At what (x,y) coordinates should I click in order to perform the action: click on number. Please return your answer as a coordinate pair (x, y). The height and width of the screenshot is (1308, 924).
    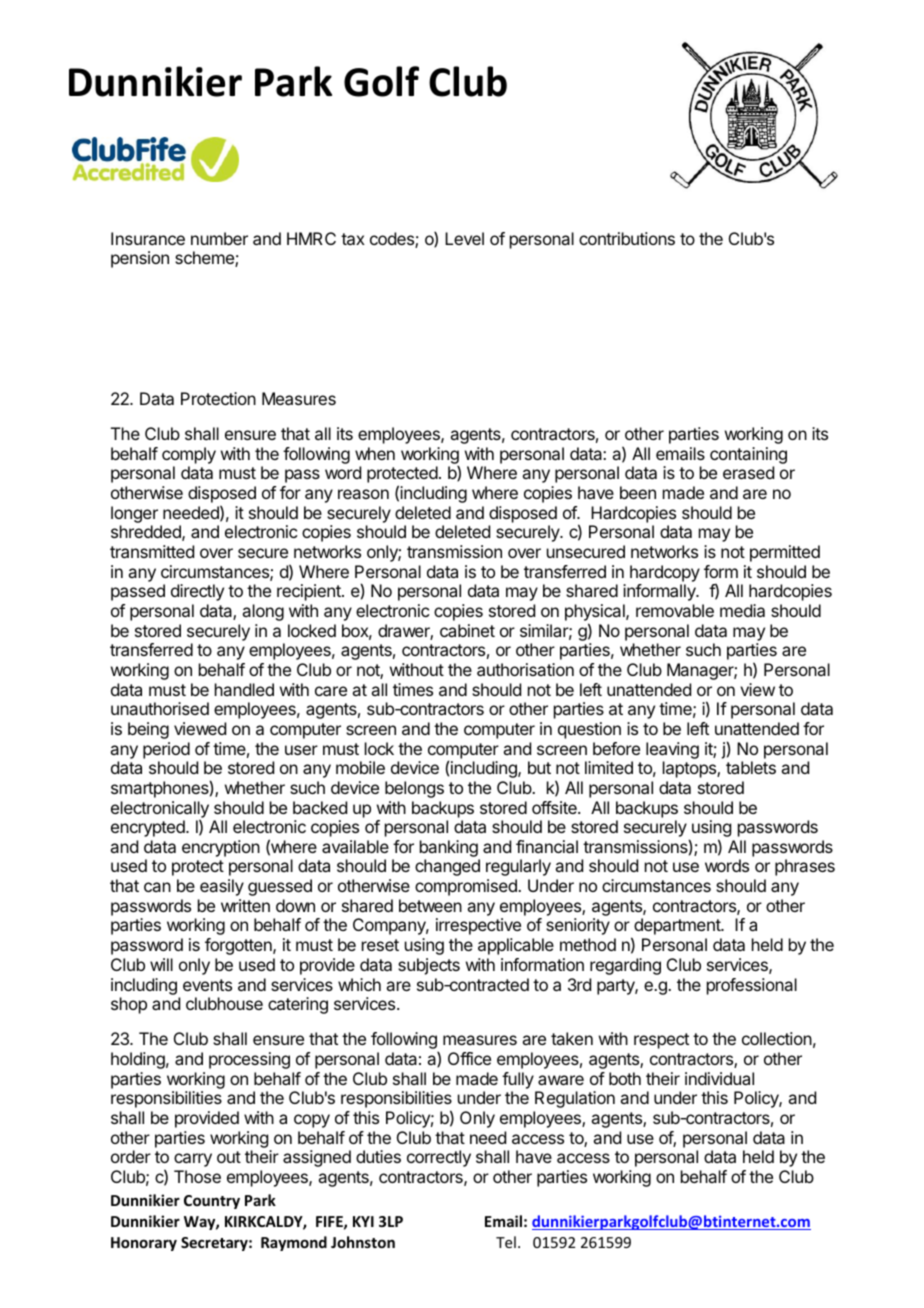
    Looking at the image, I should click on (219, 238).
